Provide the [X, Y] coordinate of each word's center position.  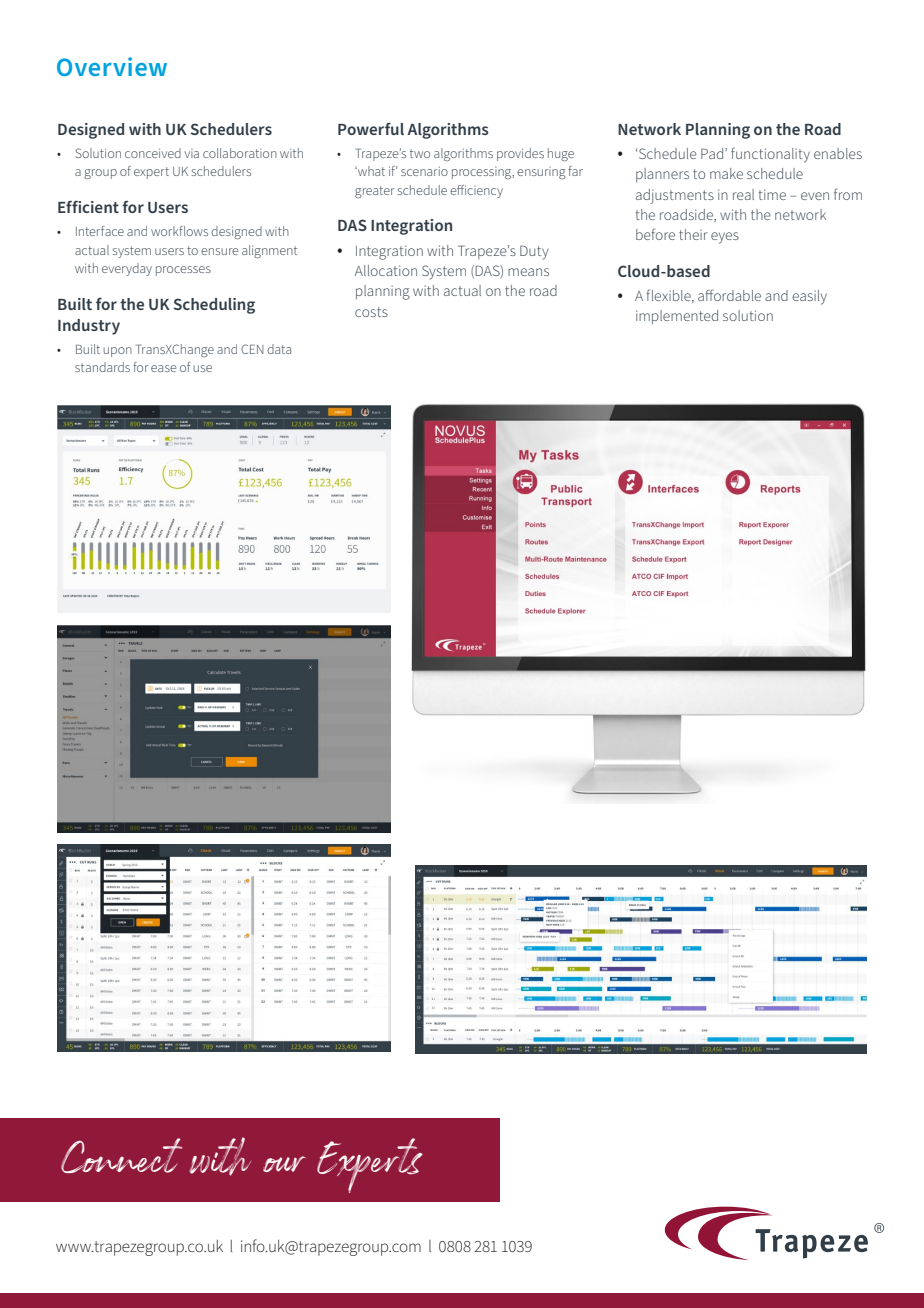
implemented [677, 317]
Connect [121, 1155]
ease [163, 368]
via [191, 153]
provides [520, 154]
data [279, 349]
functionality [770, 155]
